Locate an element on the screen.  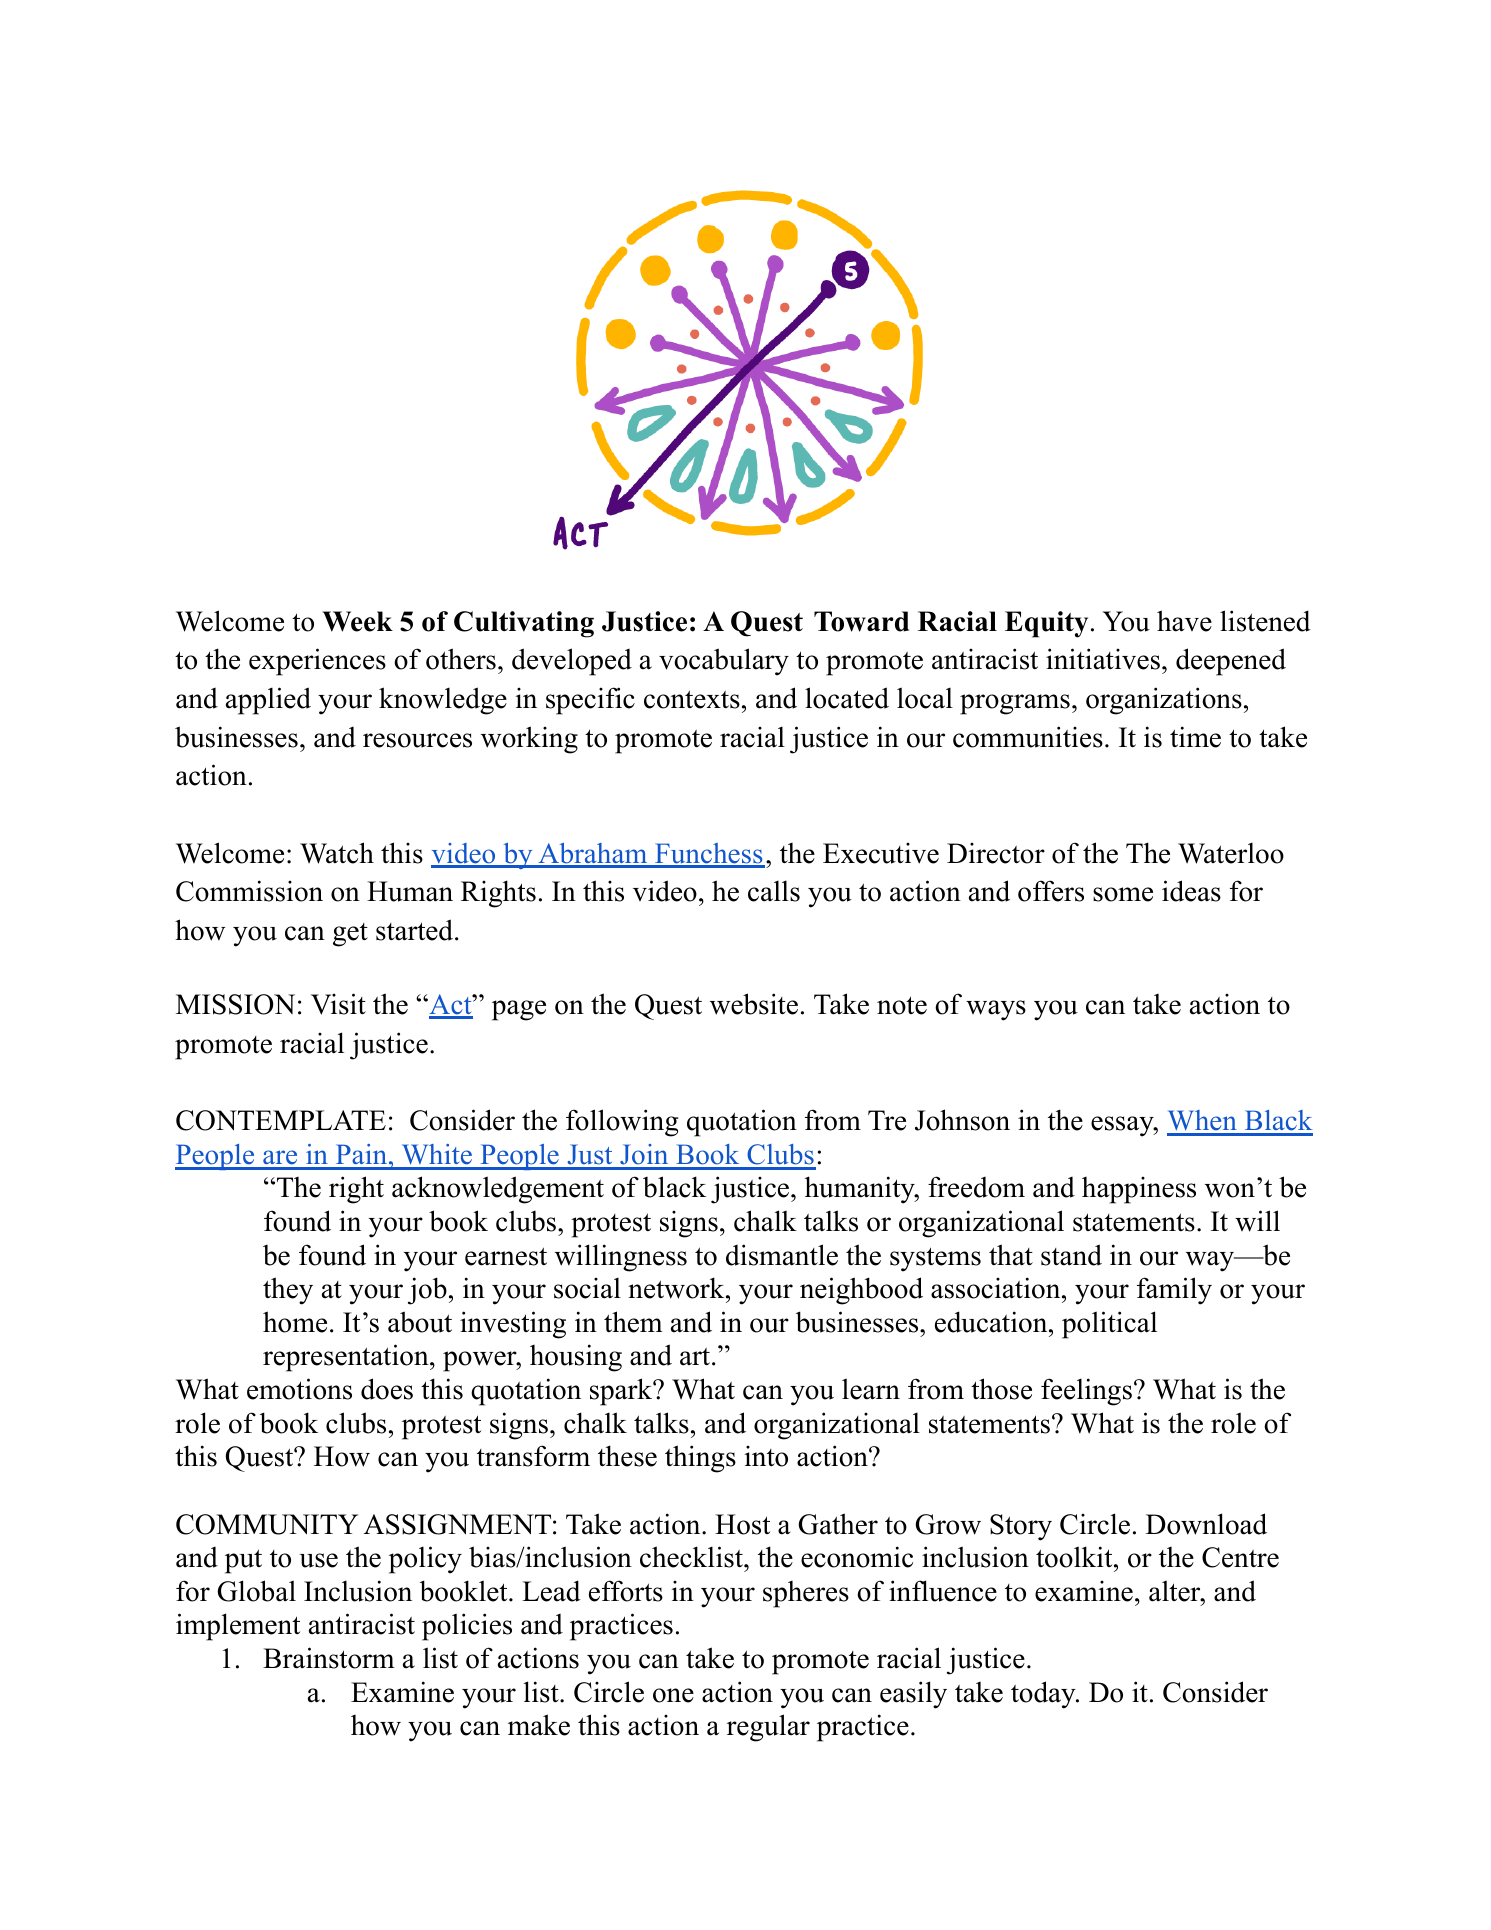
into is located at coordinates (766, 1456).
